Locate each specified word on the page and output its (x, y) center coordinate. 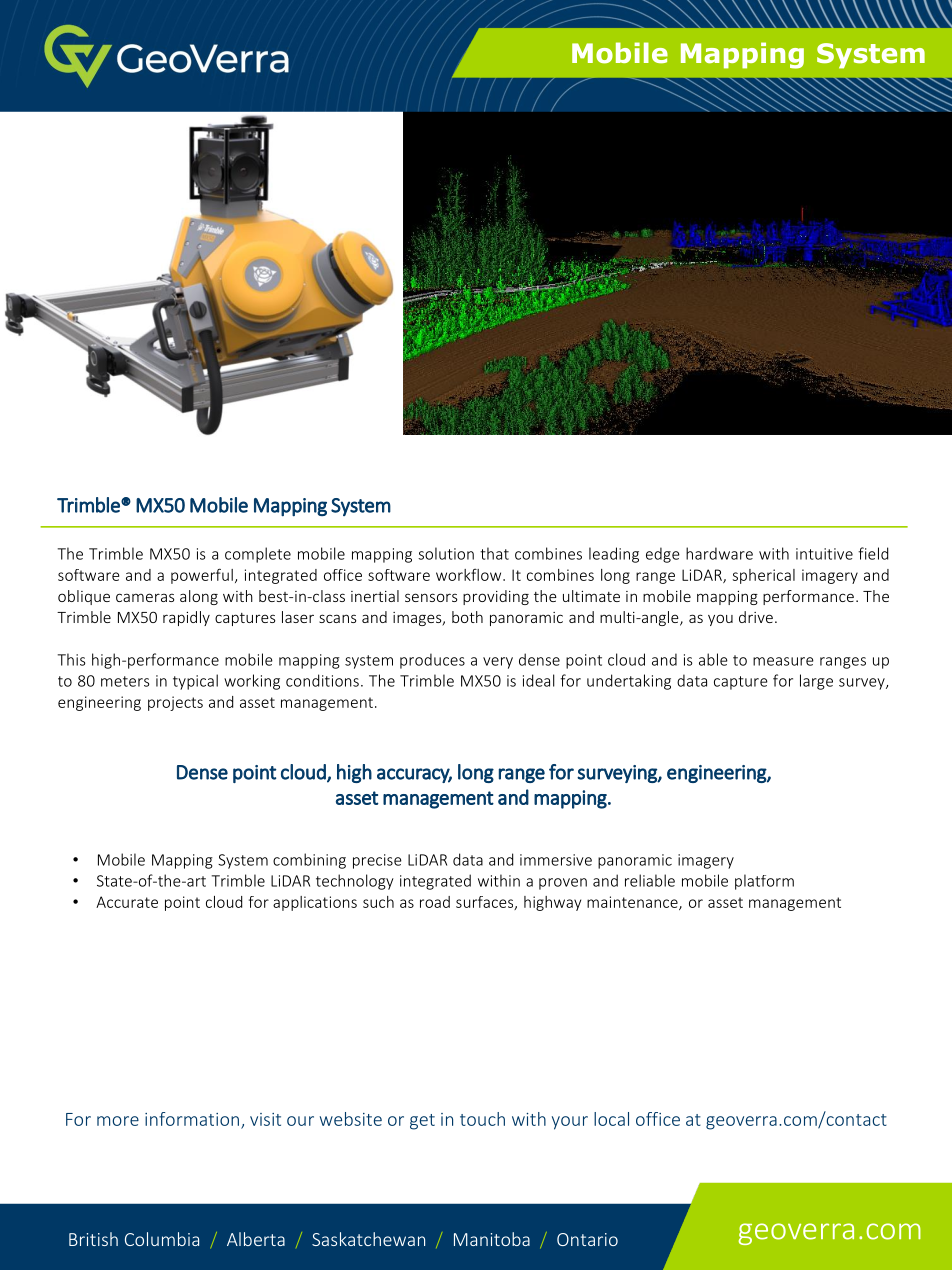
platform (764, 882)
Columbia (162, 1239)
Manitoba (492, 1239)
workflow (470, 574)
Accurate (127, 902)
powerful (202, 576)
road (435, 902)
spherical (764, 576)
